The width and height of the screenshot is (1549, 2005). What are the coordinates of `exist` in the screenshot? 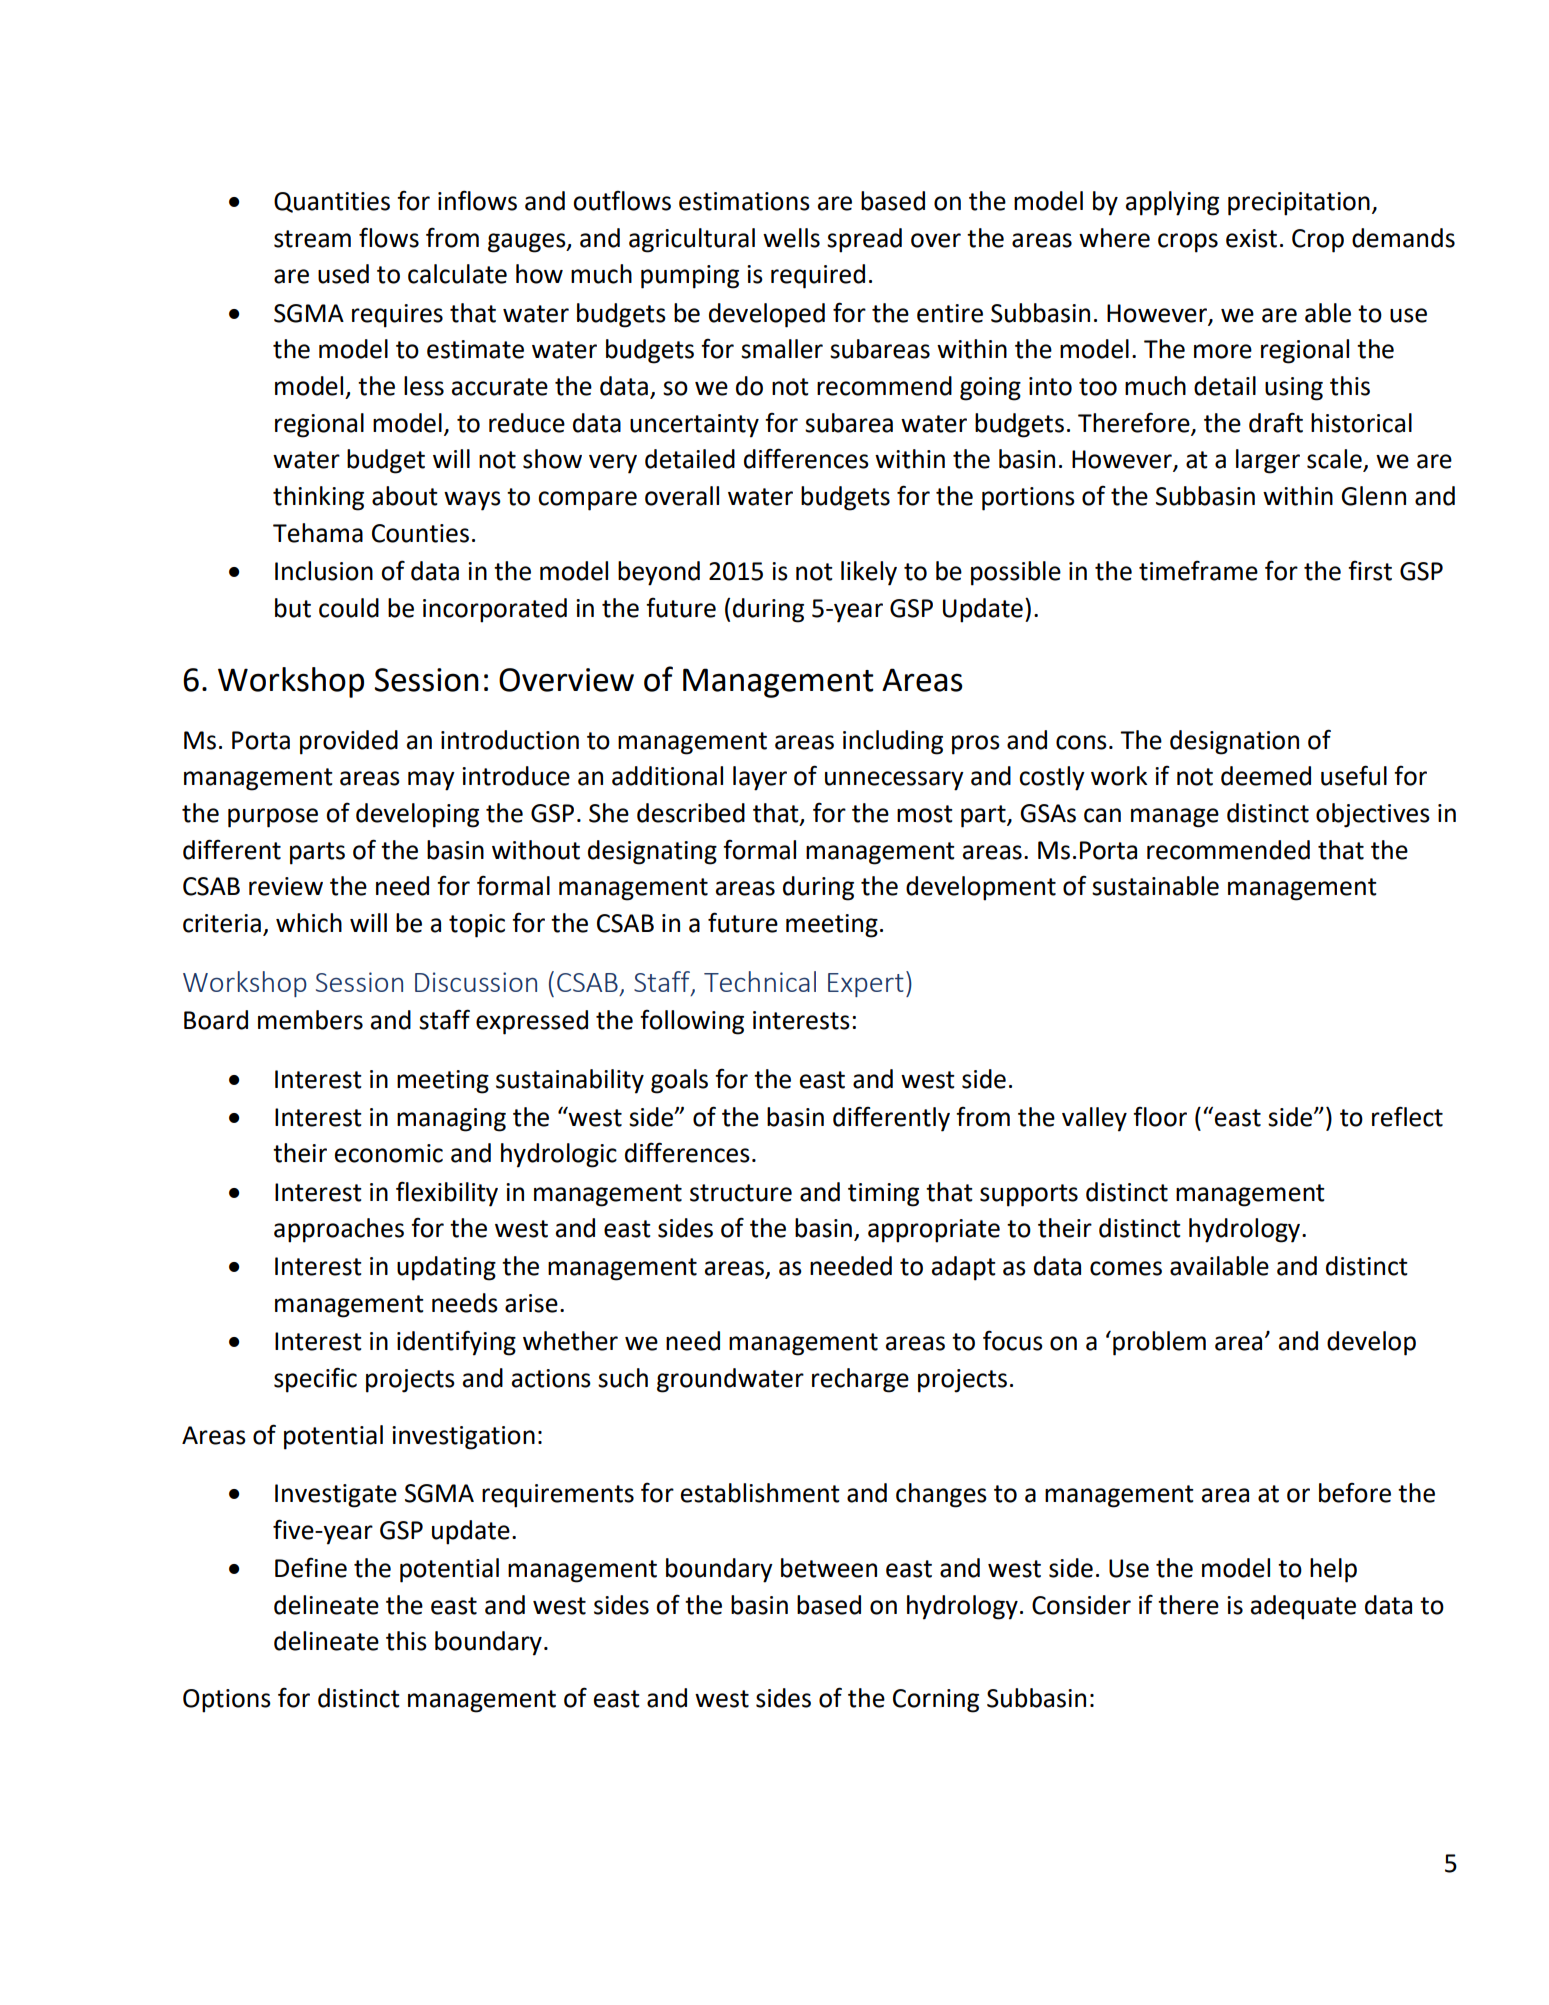 It's located at (1251, 238).
